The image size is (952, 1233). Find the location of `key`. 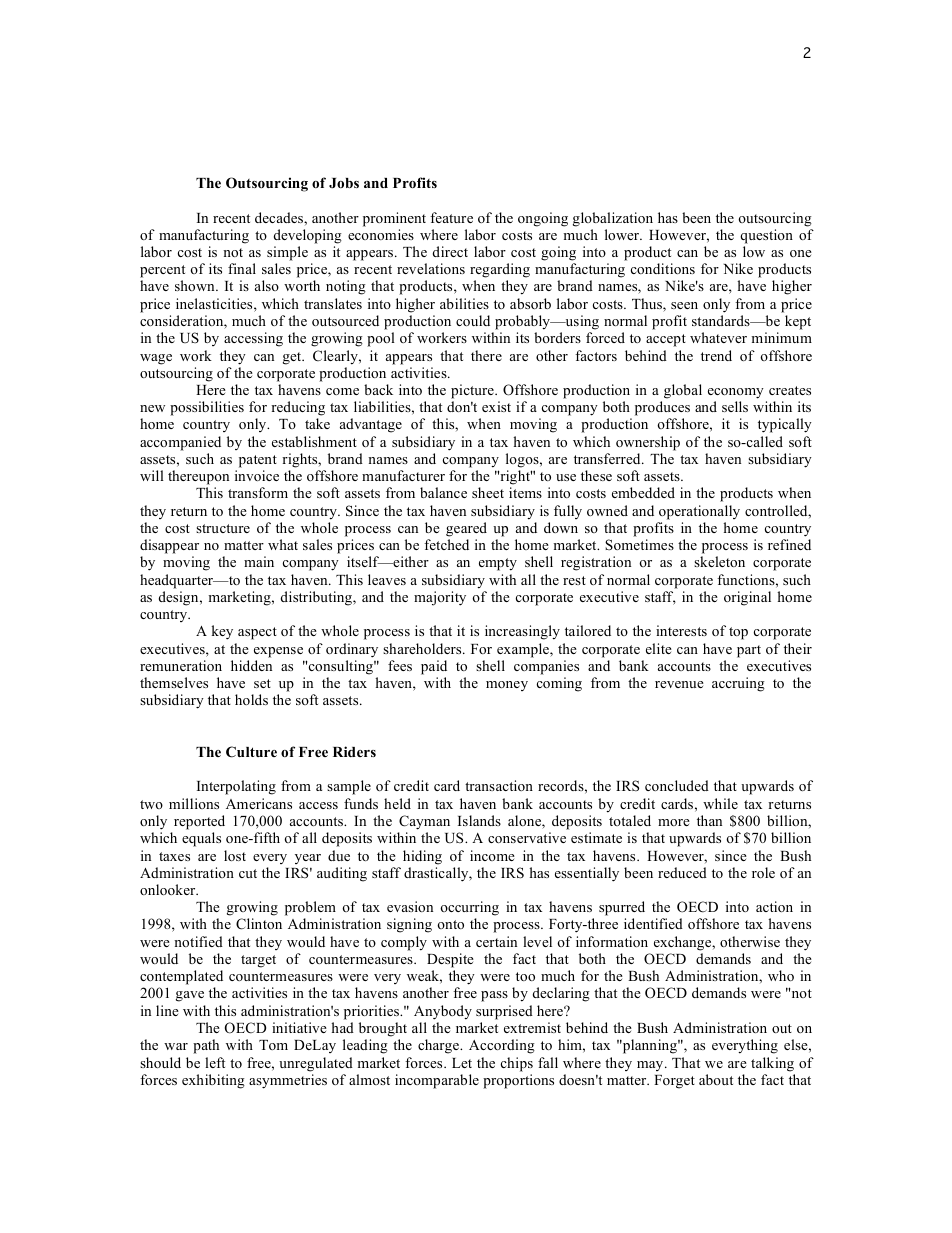

key is located at coordinates (222, 632).
